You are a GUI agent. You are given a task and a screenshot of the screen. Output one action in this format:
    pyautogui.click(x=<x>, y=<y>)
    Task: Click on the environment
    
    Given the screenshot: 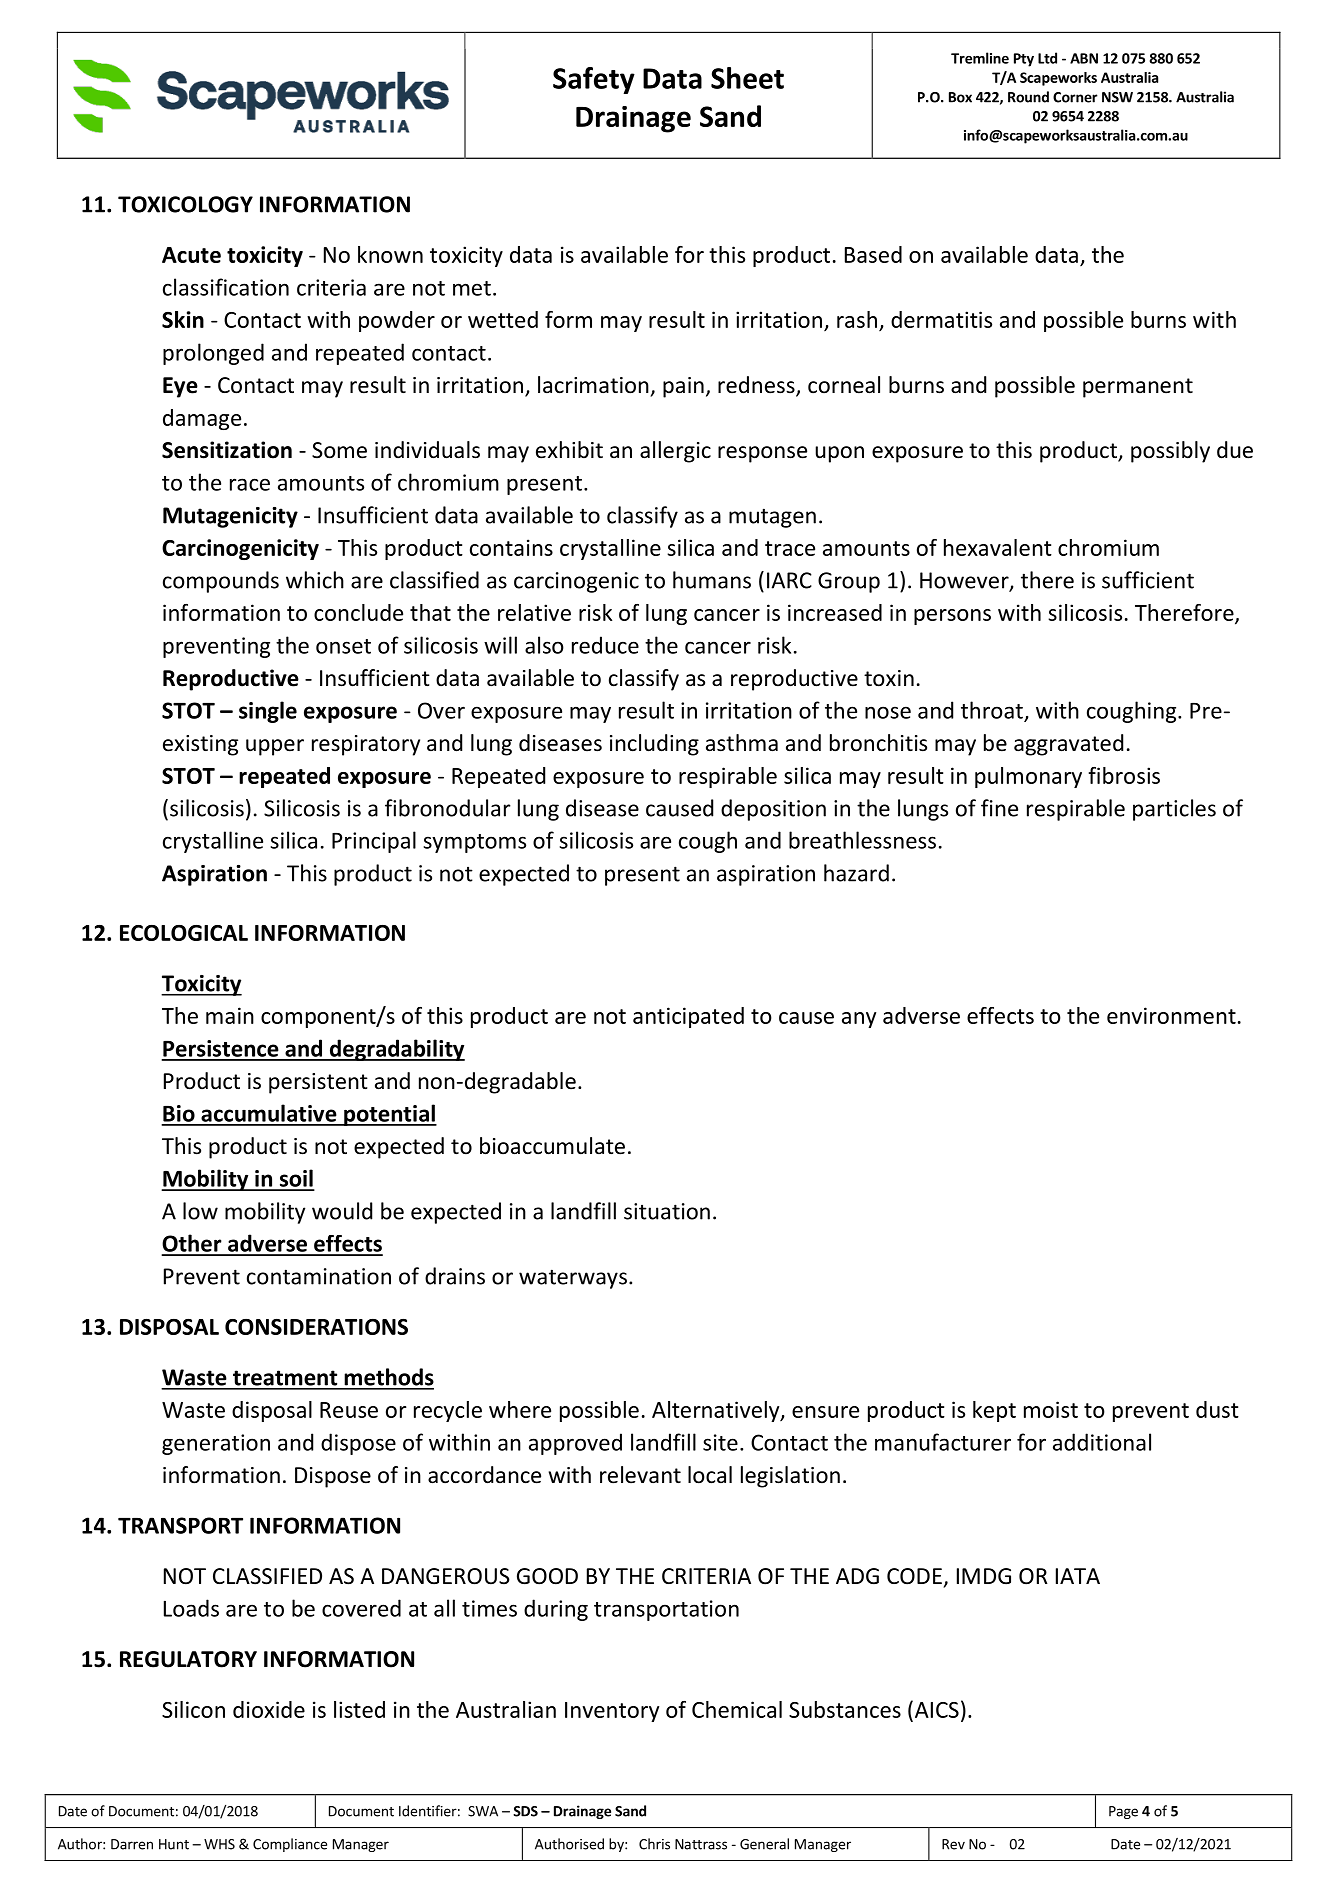 What is the action you would take?
    pyautogui.click(x=1171, y=1015)
